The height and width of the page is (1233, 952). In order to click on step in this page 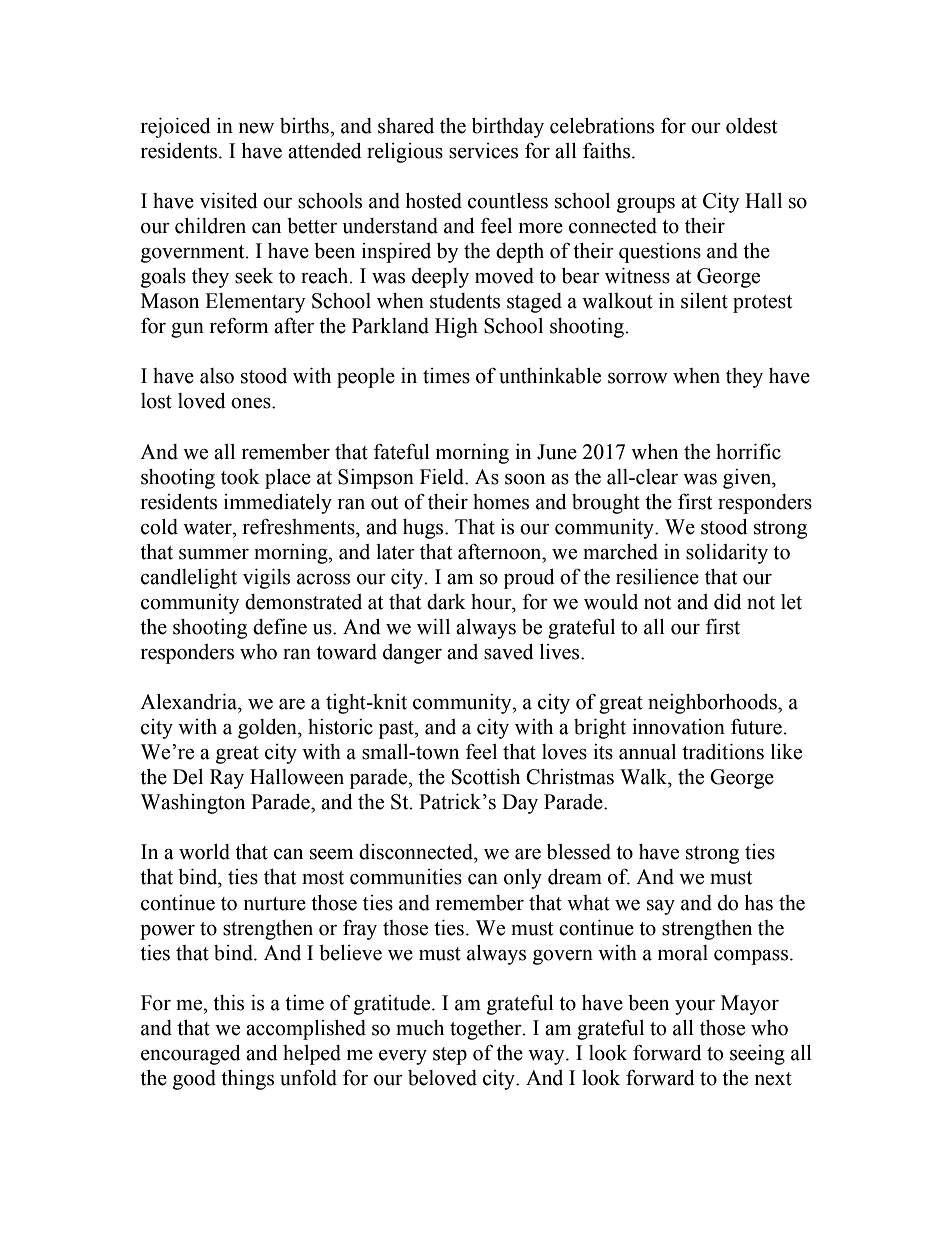, I will do `click(450, 1056)`.
